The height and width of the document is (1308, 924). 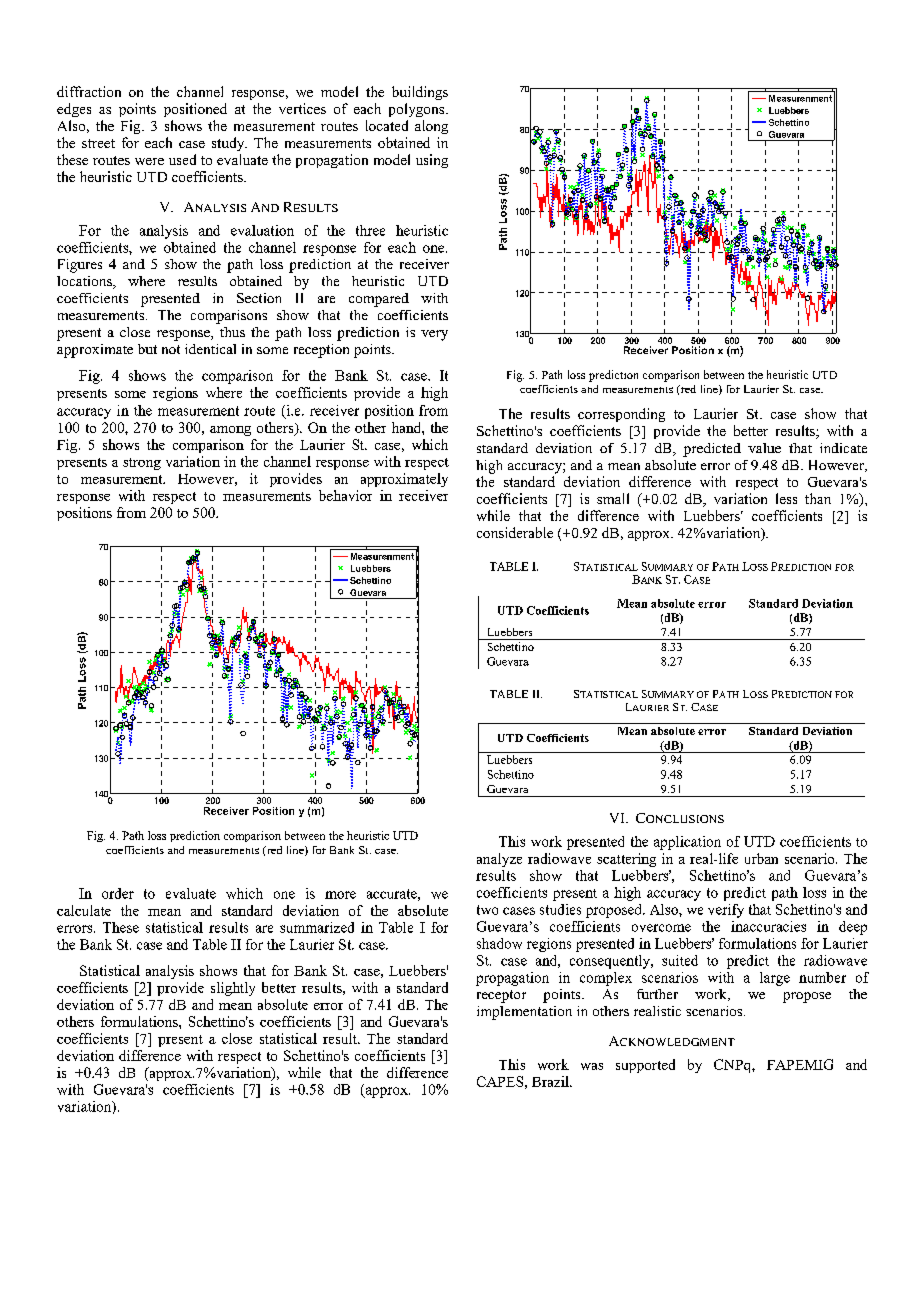 What do you see at coordinates (233, 989) in the document?
I see `slightly` at bounding box center [233, 989].
